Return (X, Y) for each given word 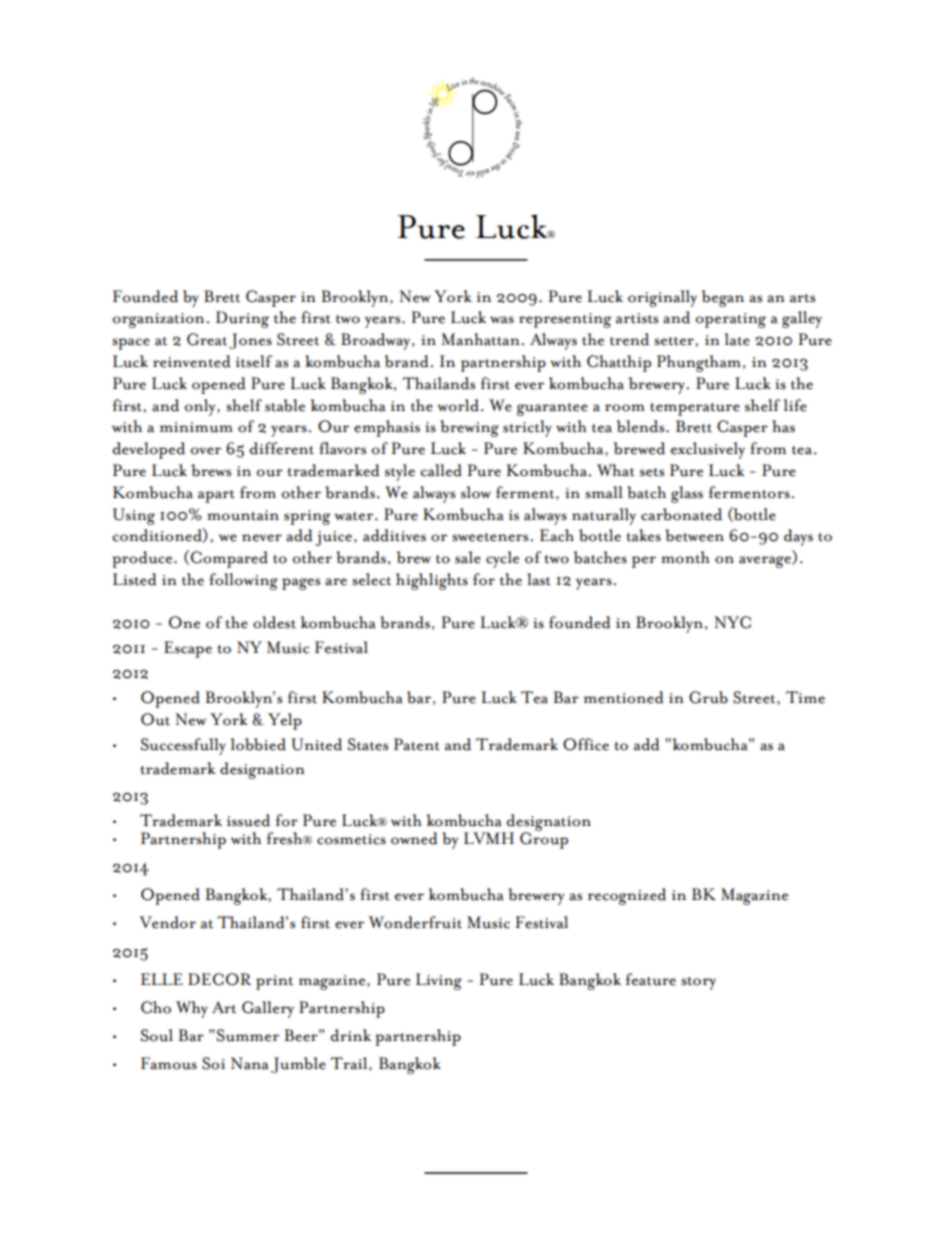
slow (476, 492)
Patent (417, 744)
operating (731, 320)
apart (216, 496)
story (698, 983)
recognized (627, 896)
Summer (248, 1035)
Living (439, 981)
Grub (708, 697)
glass (687, 494)
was (502, 320)
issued (248, 820)
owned (414, 838)
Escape (188, 649)
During (242, 319)
